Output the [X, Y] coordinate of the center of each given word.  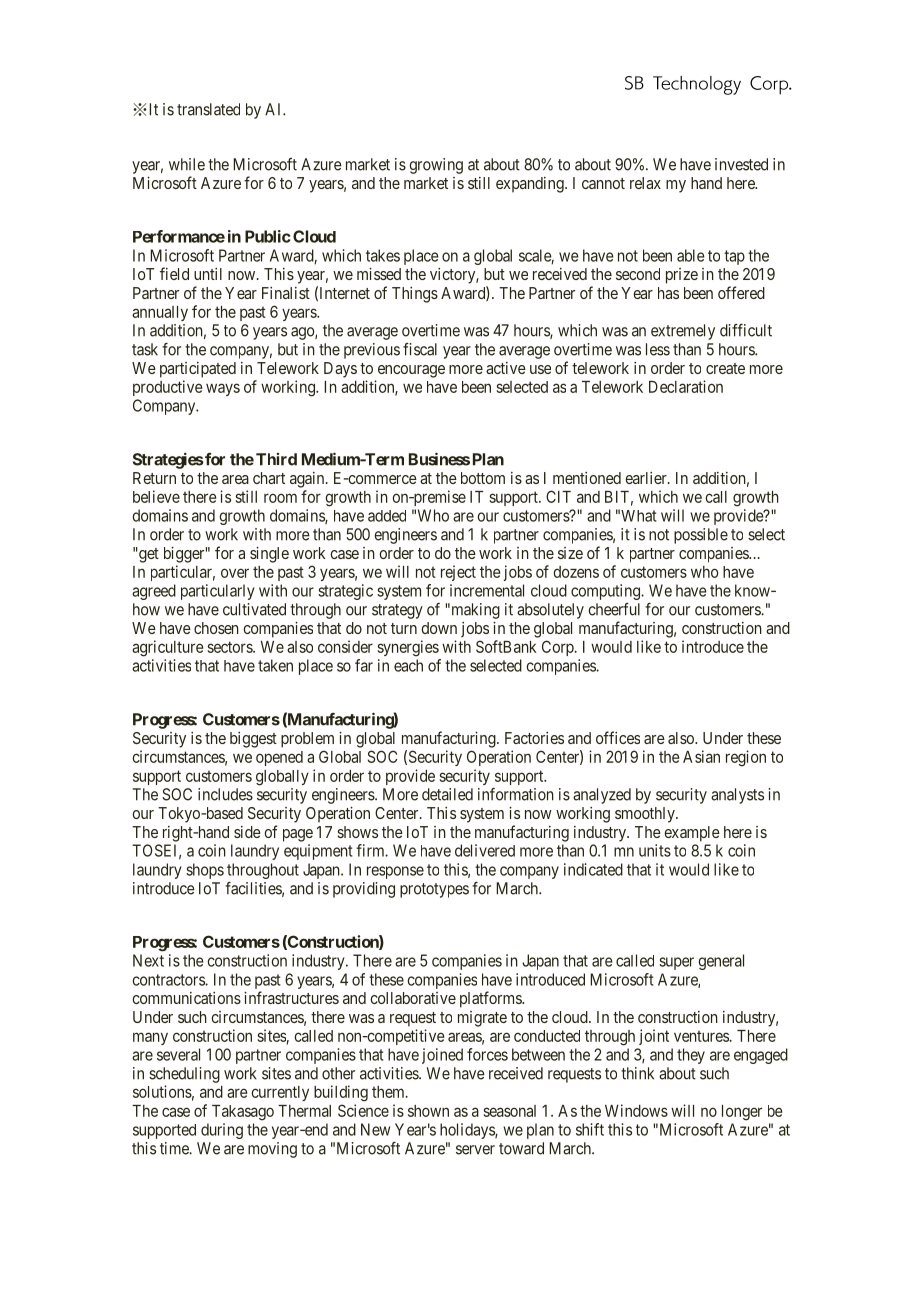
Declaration [686, 386]
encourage [411, 371]
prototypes [434, 890]
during [222, 1131]
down [439, 628]
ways [223, 389]
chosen [216, 628]
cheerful [614, 609]
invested [741, 164]
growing [436, 166]
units [655, 850]
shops [205, 871]
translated [208, 109]
